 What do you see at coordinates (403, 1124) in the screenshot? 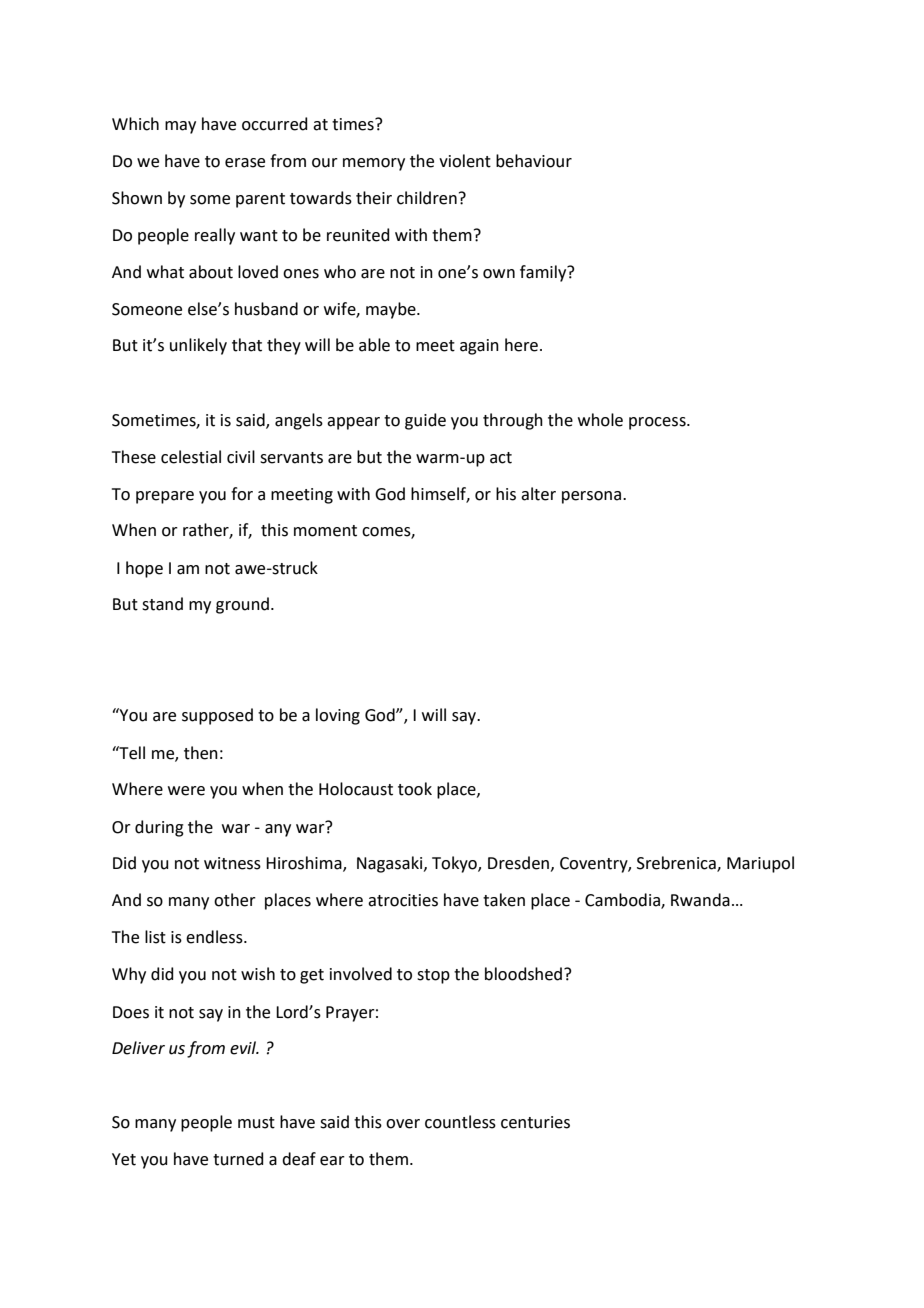
I see `over` at bounding box center [403, 1124].
